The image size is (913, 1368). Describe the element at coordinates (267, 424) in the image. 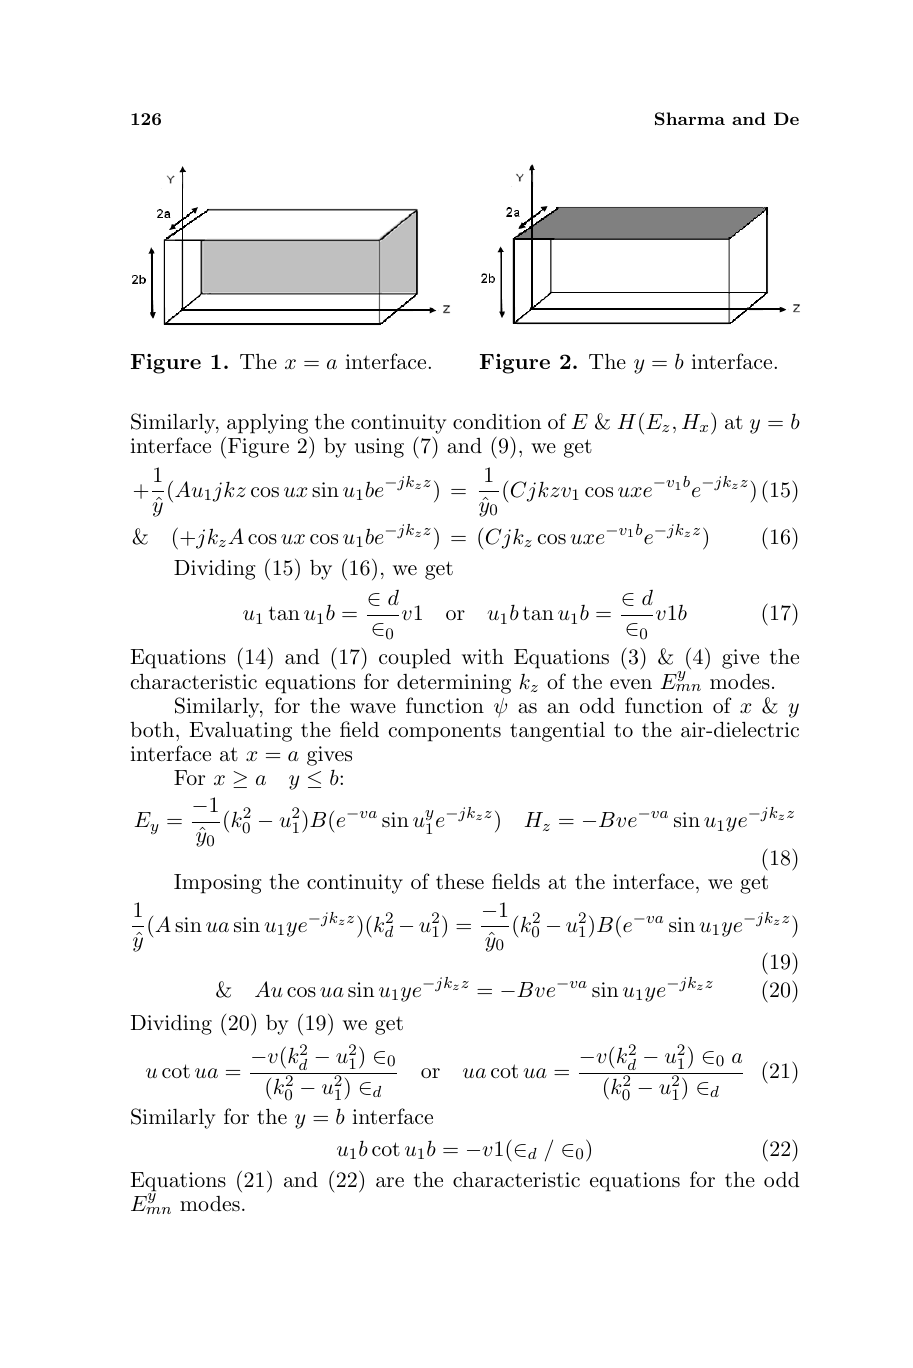

I see `applying` at that location.
